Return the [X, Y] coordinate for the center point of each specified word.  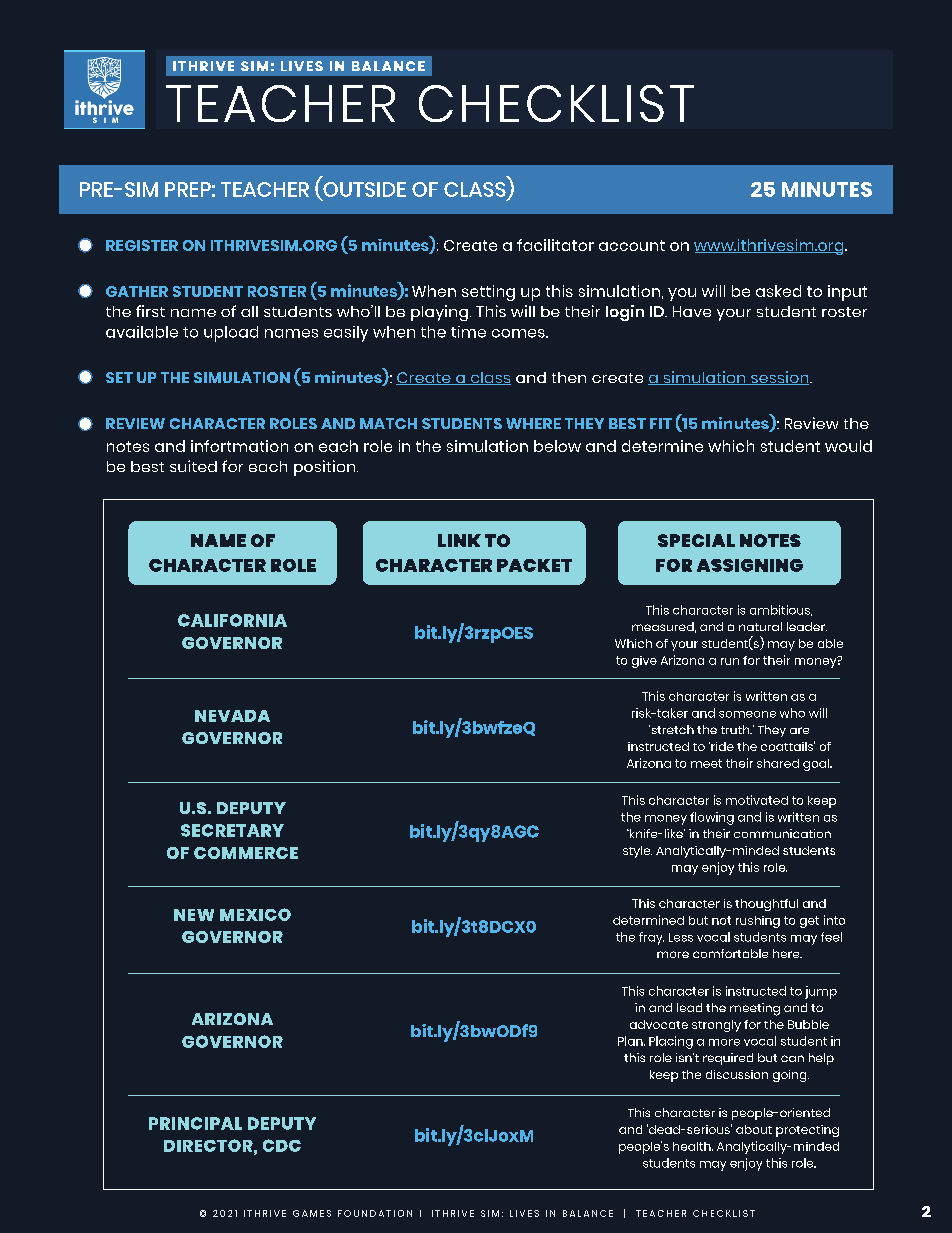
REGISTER [142, 245]
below [557, 446]
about [754, 1129]
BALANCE [588, 1213]
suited [193, 466]
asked [778, 291]
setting [488, 293]
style [637, 852]
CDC [282, 1145]
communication [782, 833]
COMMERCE [246, 853]
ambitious [781, 610]
